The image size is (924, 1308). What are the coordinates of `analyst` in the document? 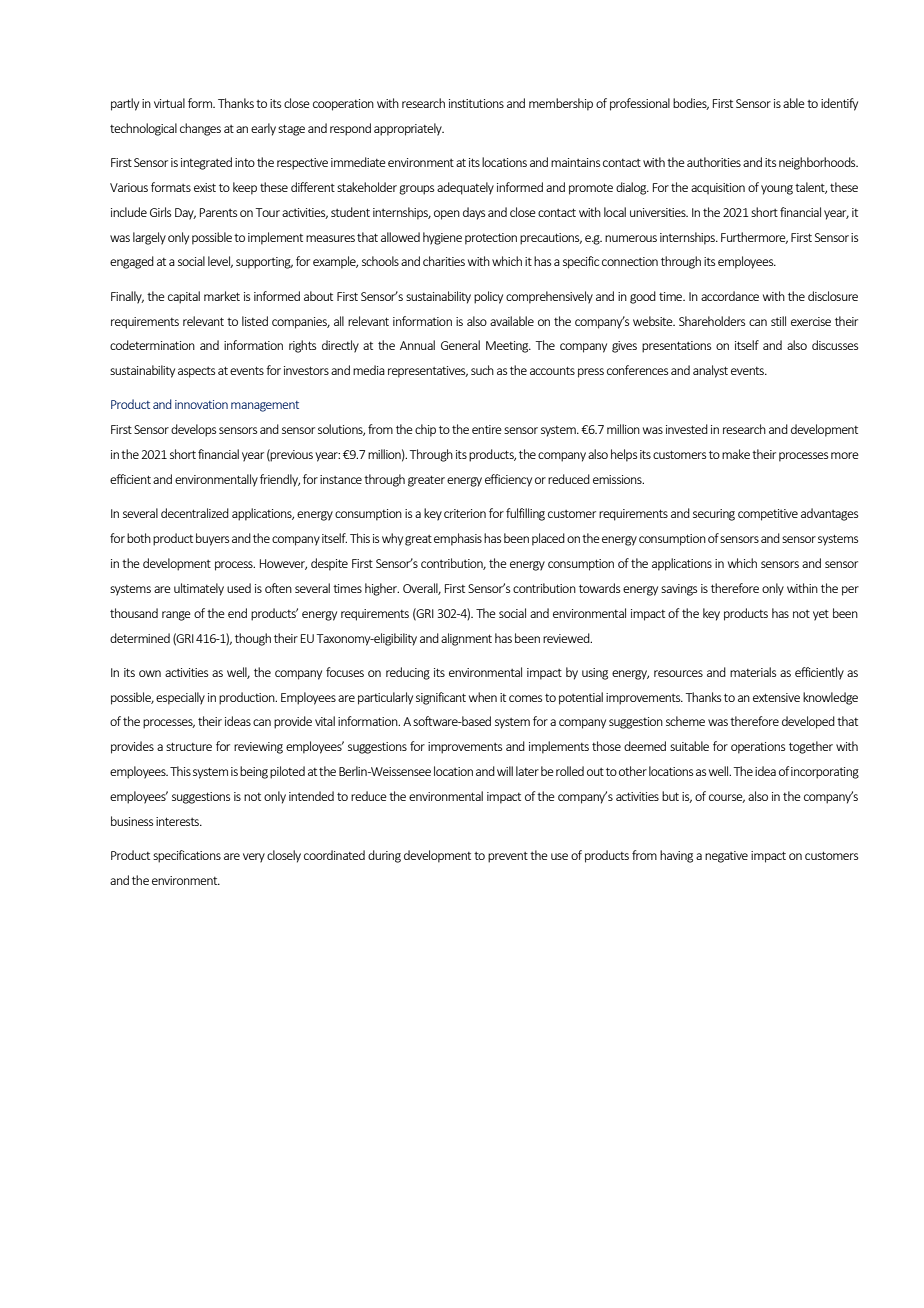 It's located at (710, 371).
